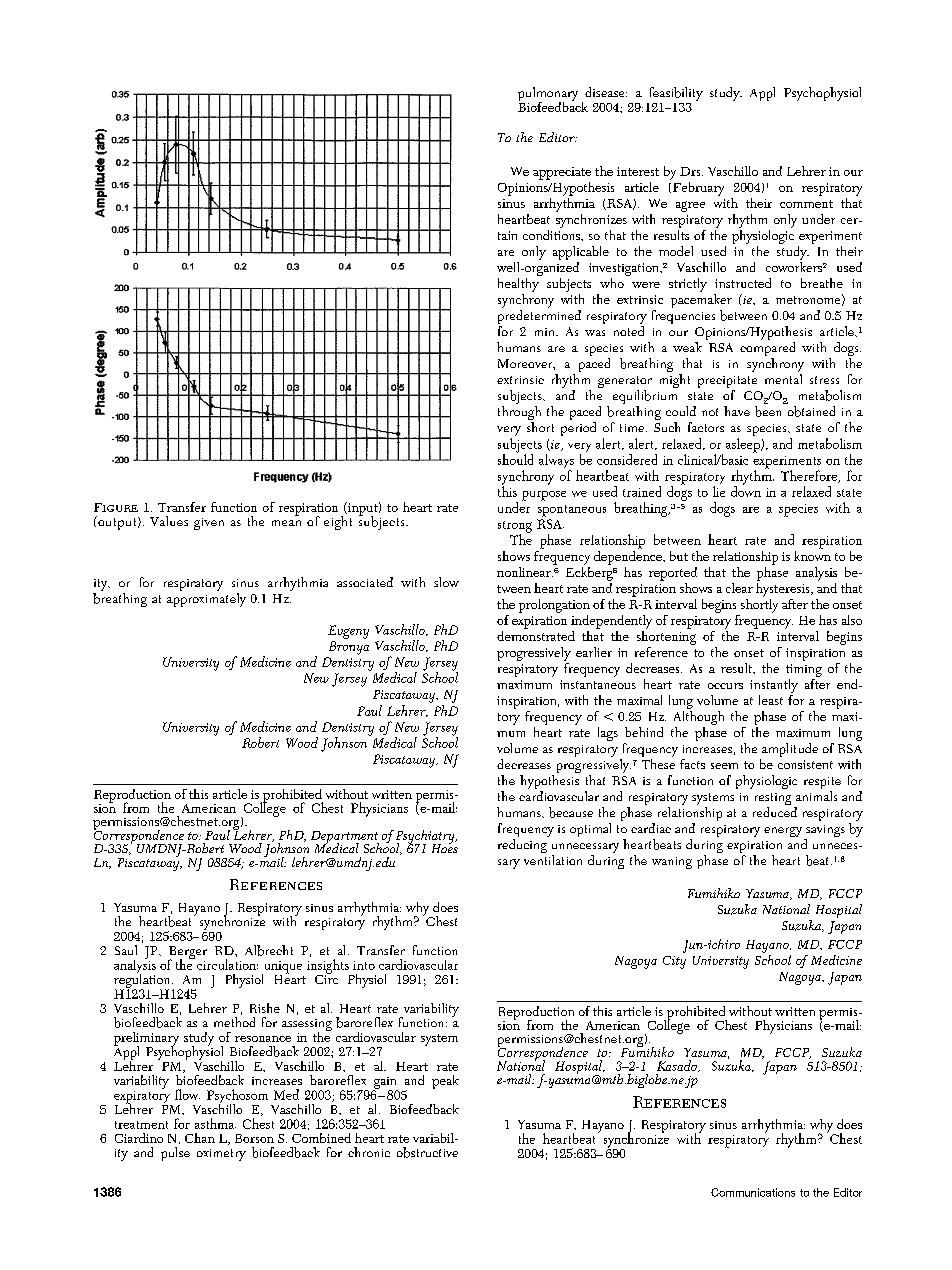 This screenshot has width=952, height=1270. Describe the element at coordinates (691, 171) in the screenshot. I see `Drs` at that location.
